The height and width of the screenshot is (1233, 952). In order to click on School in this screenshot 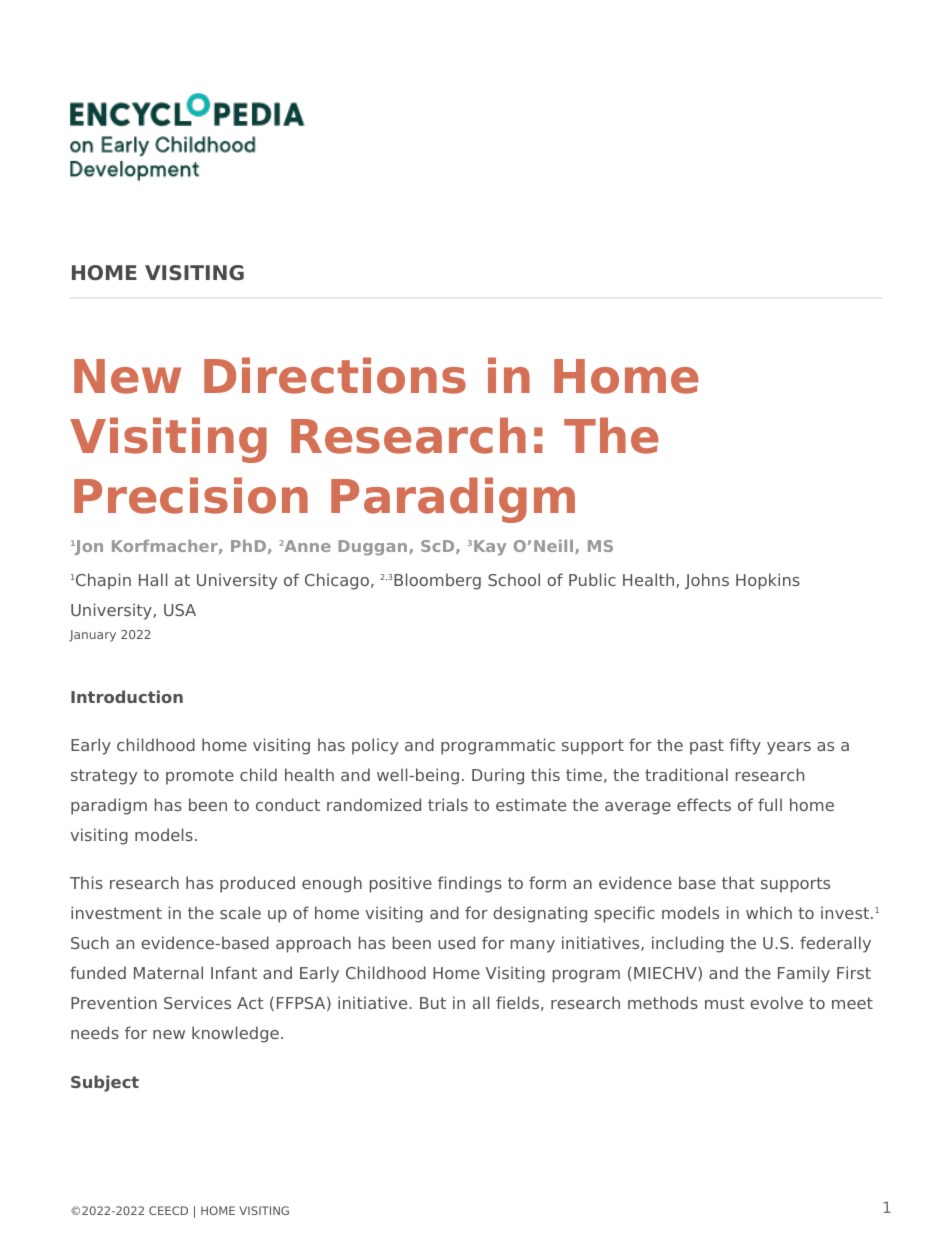, I will do `click(514, 579)`.
